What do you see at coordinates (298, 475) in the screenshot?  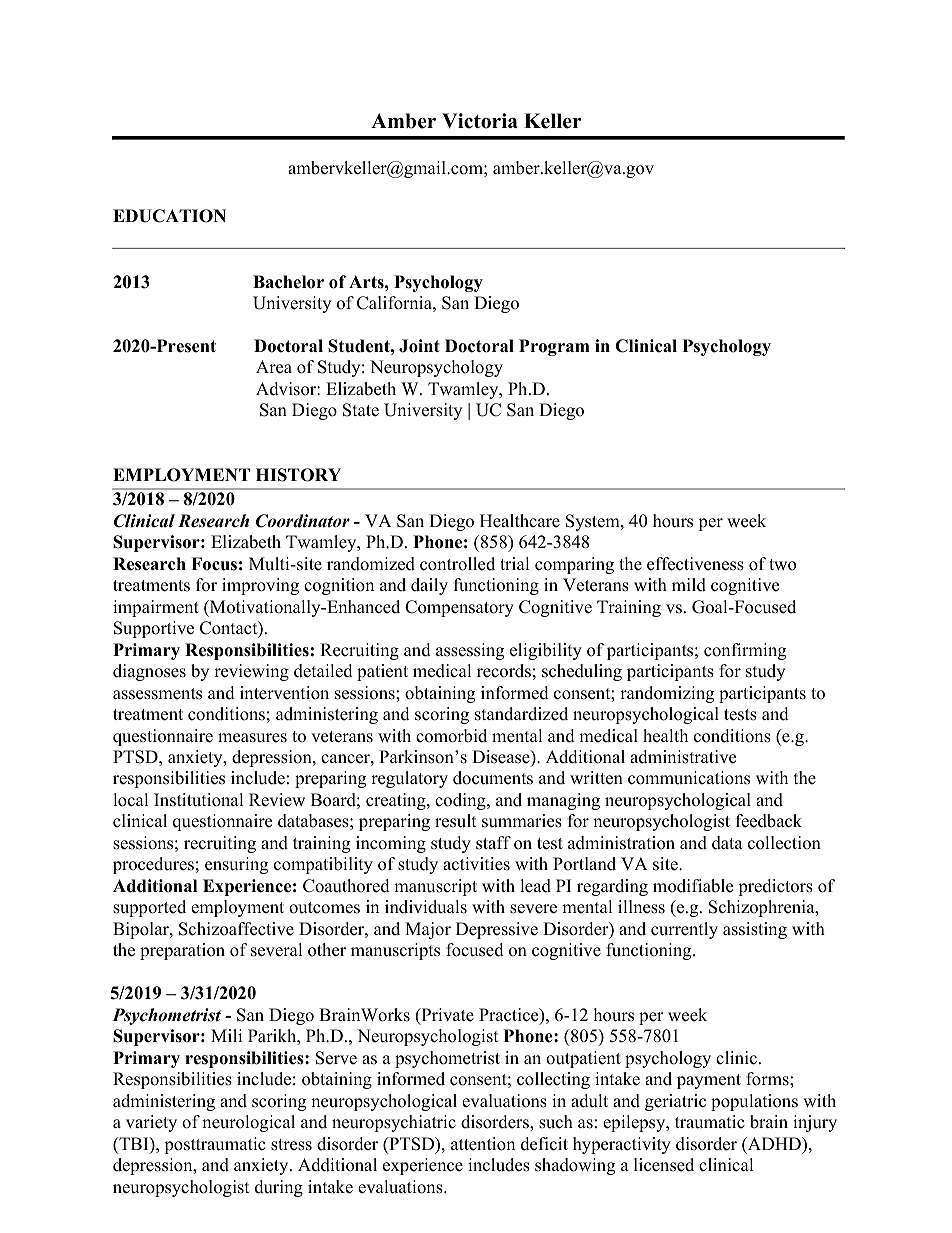 I see `HISTORY` at bounding box center [298, 475].
